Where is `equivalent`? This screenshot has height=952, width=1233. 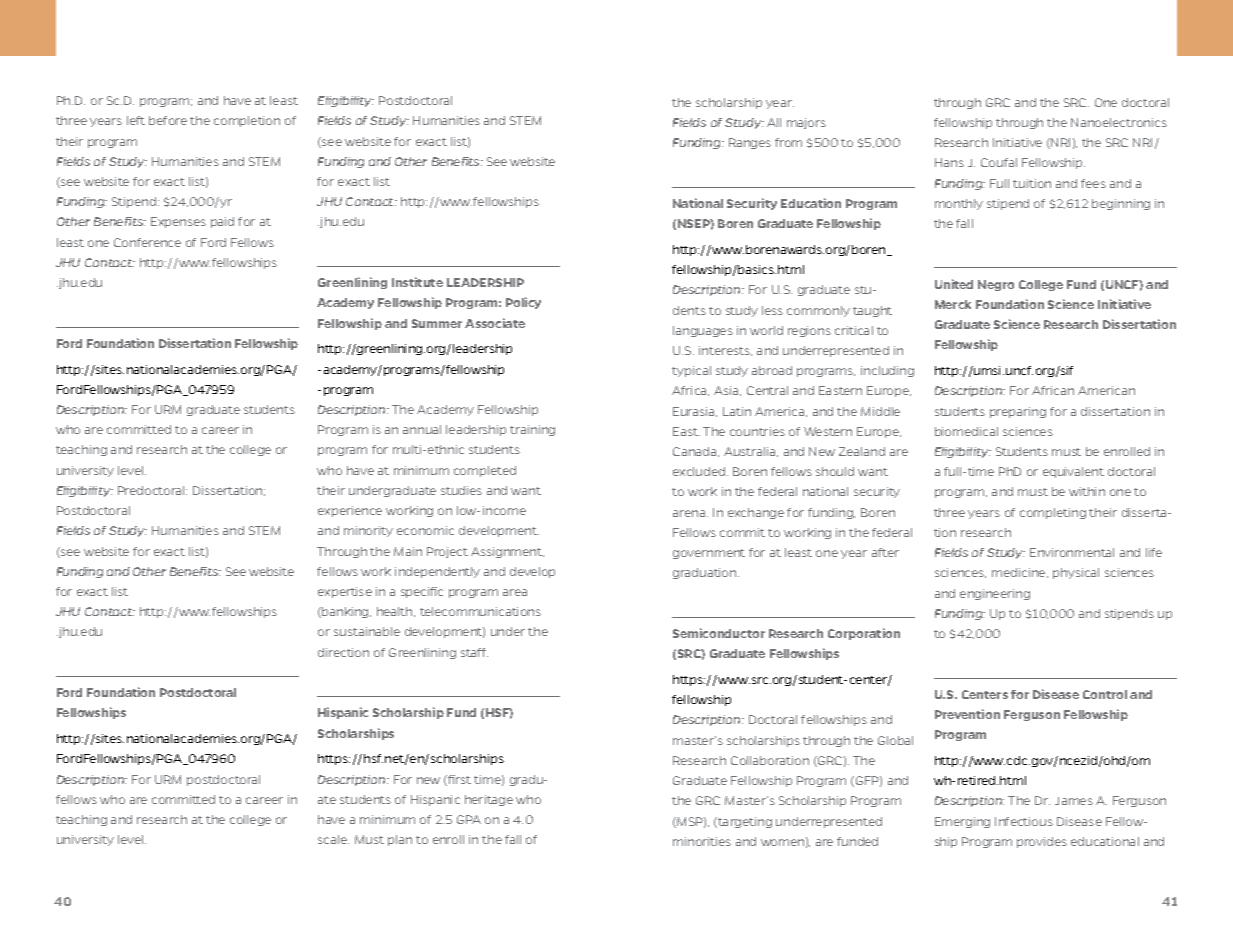
equivalent is located at coordinates (1073, 472).
